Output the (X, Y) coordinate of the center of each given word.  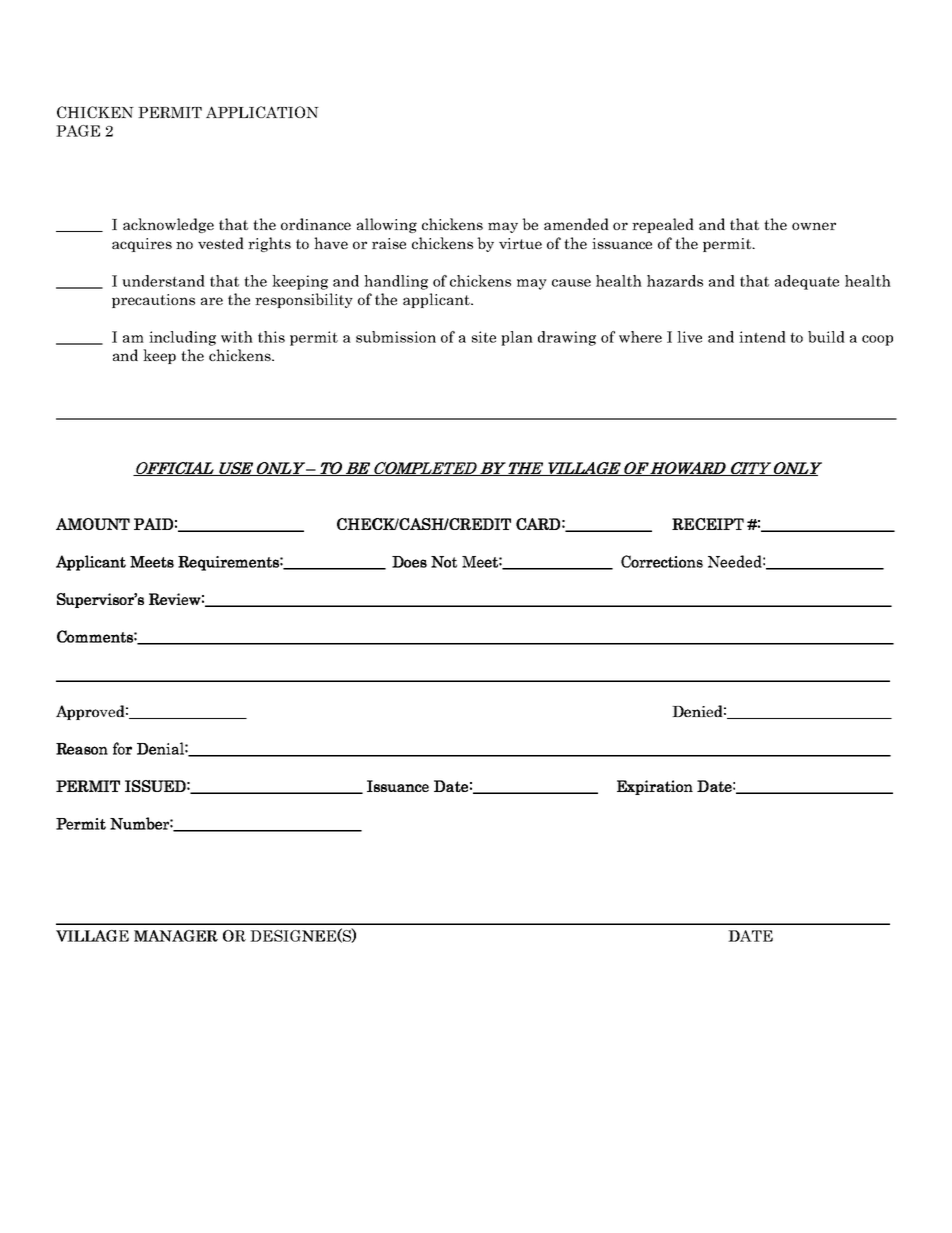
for (122, 748)
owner (814, 226)
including (182, 338)
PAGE (78, 131)
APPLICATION (262, 112)
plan (517, 338)
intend (762, 337)
